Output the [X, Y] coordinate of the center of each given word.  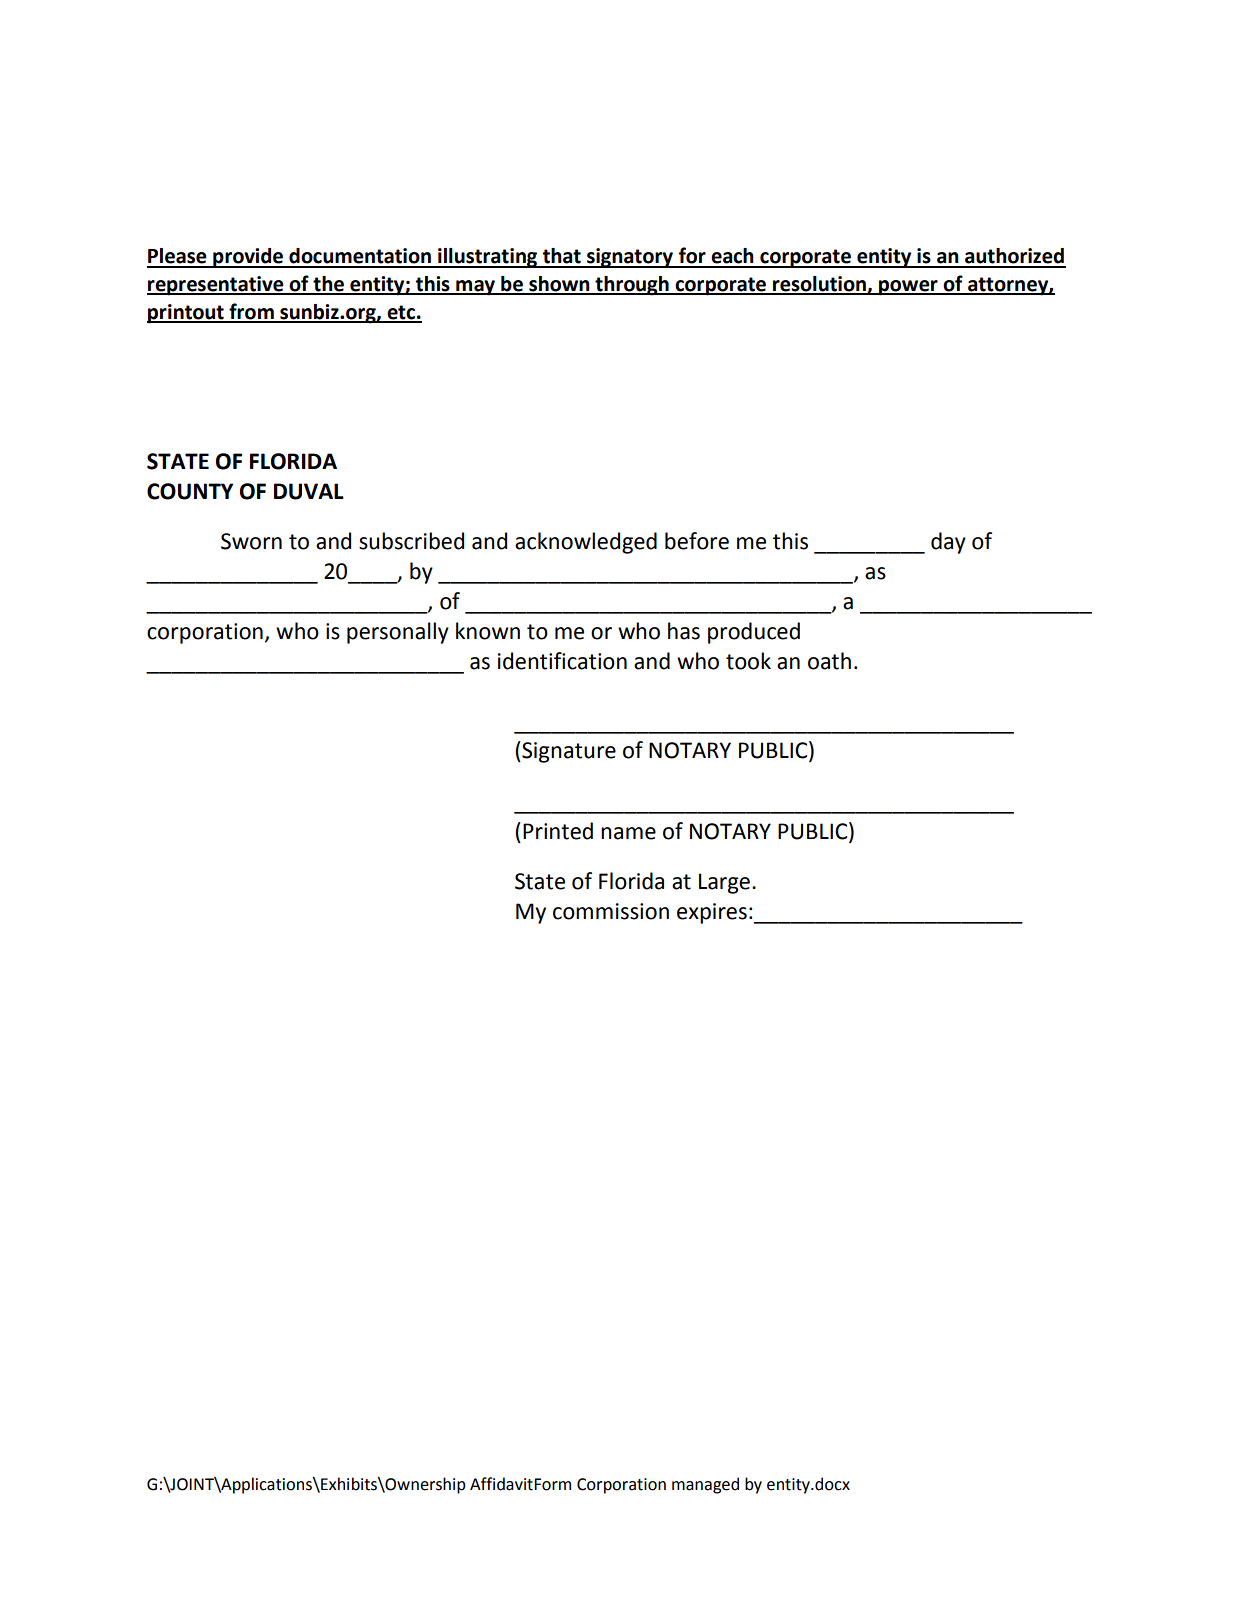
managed [705, 1485]
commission [611, 911]
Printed [558, 831]
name [628, 833]
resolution [819, 285]
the [328, 285]
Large [724, 883]
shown [559, 285]
